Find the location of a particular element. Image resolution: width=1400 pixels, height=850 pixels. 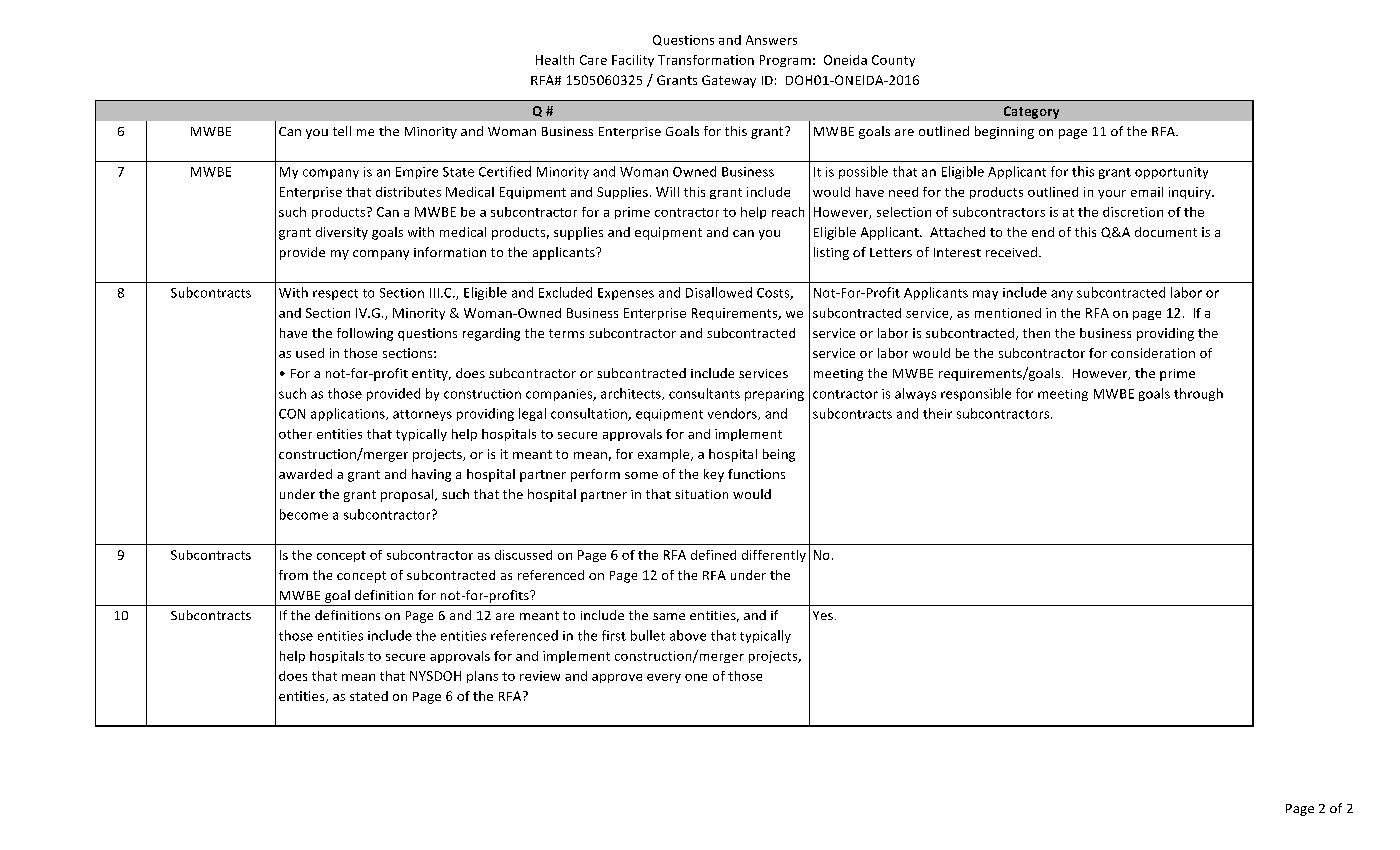

plans is located at coordinates (482, 677).
